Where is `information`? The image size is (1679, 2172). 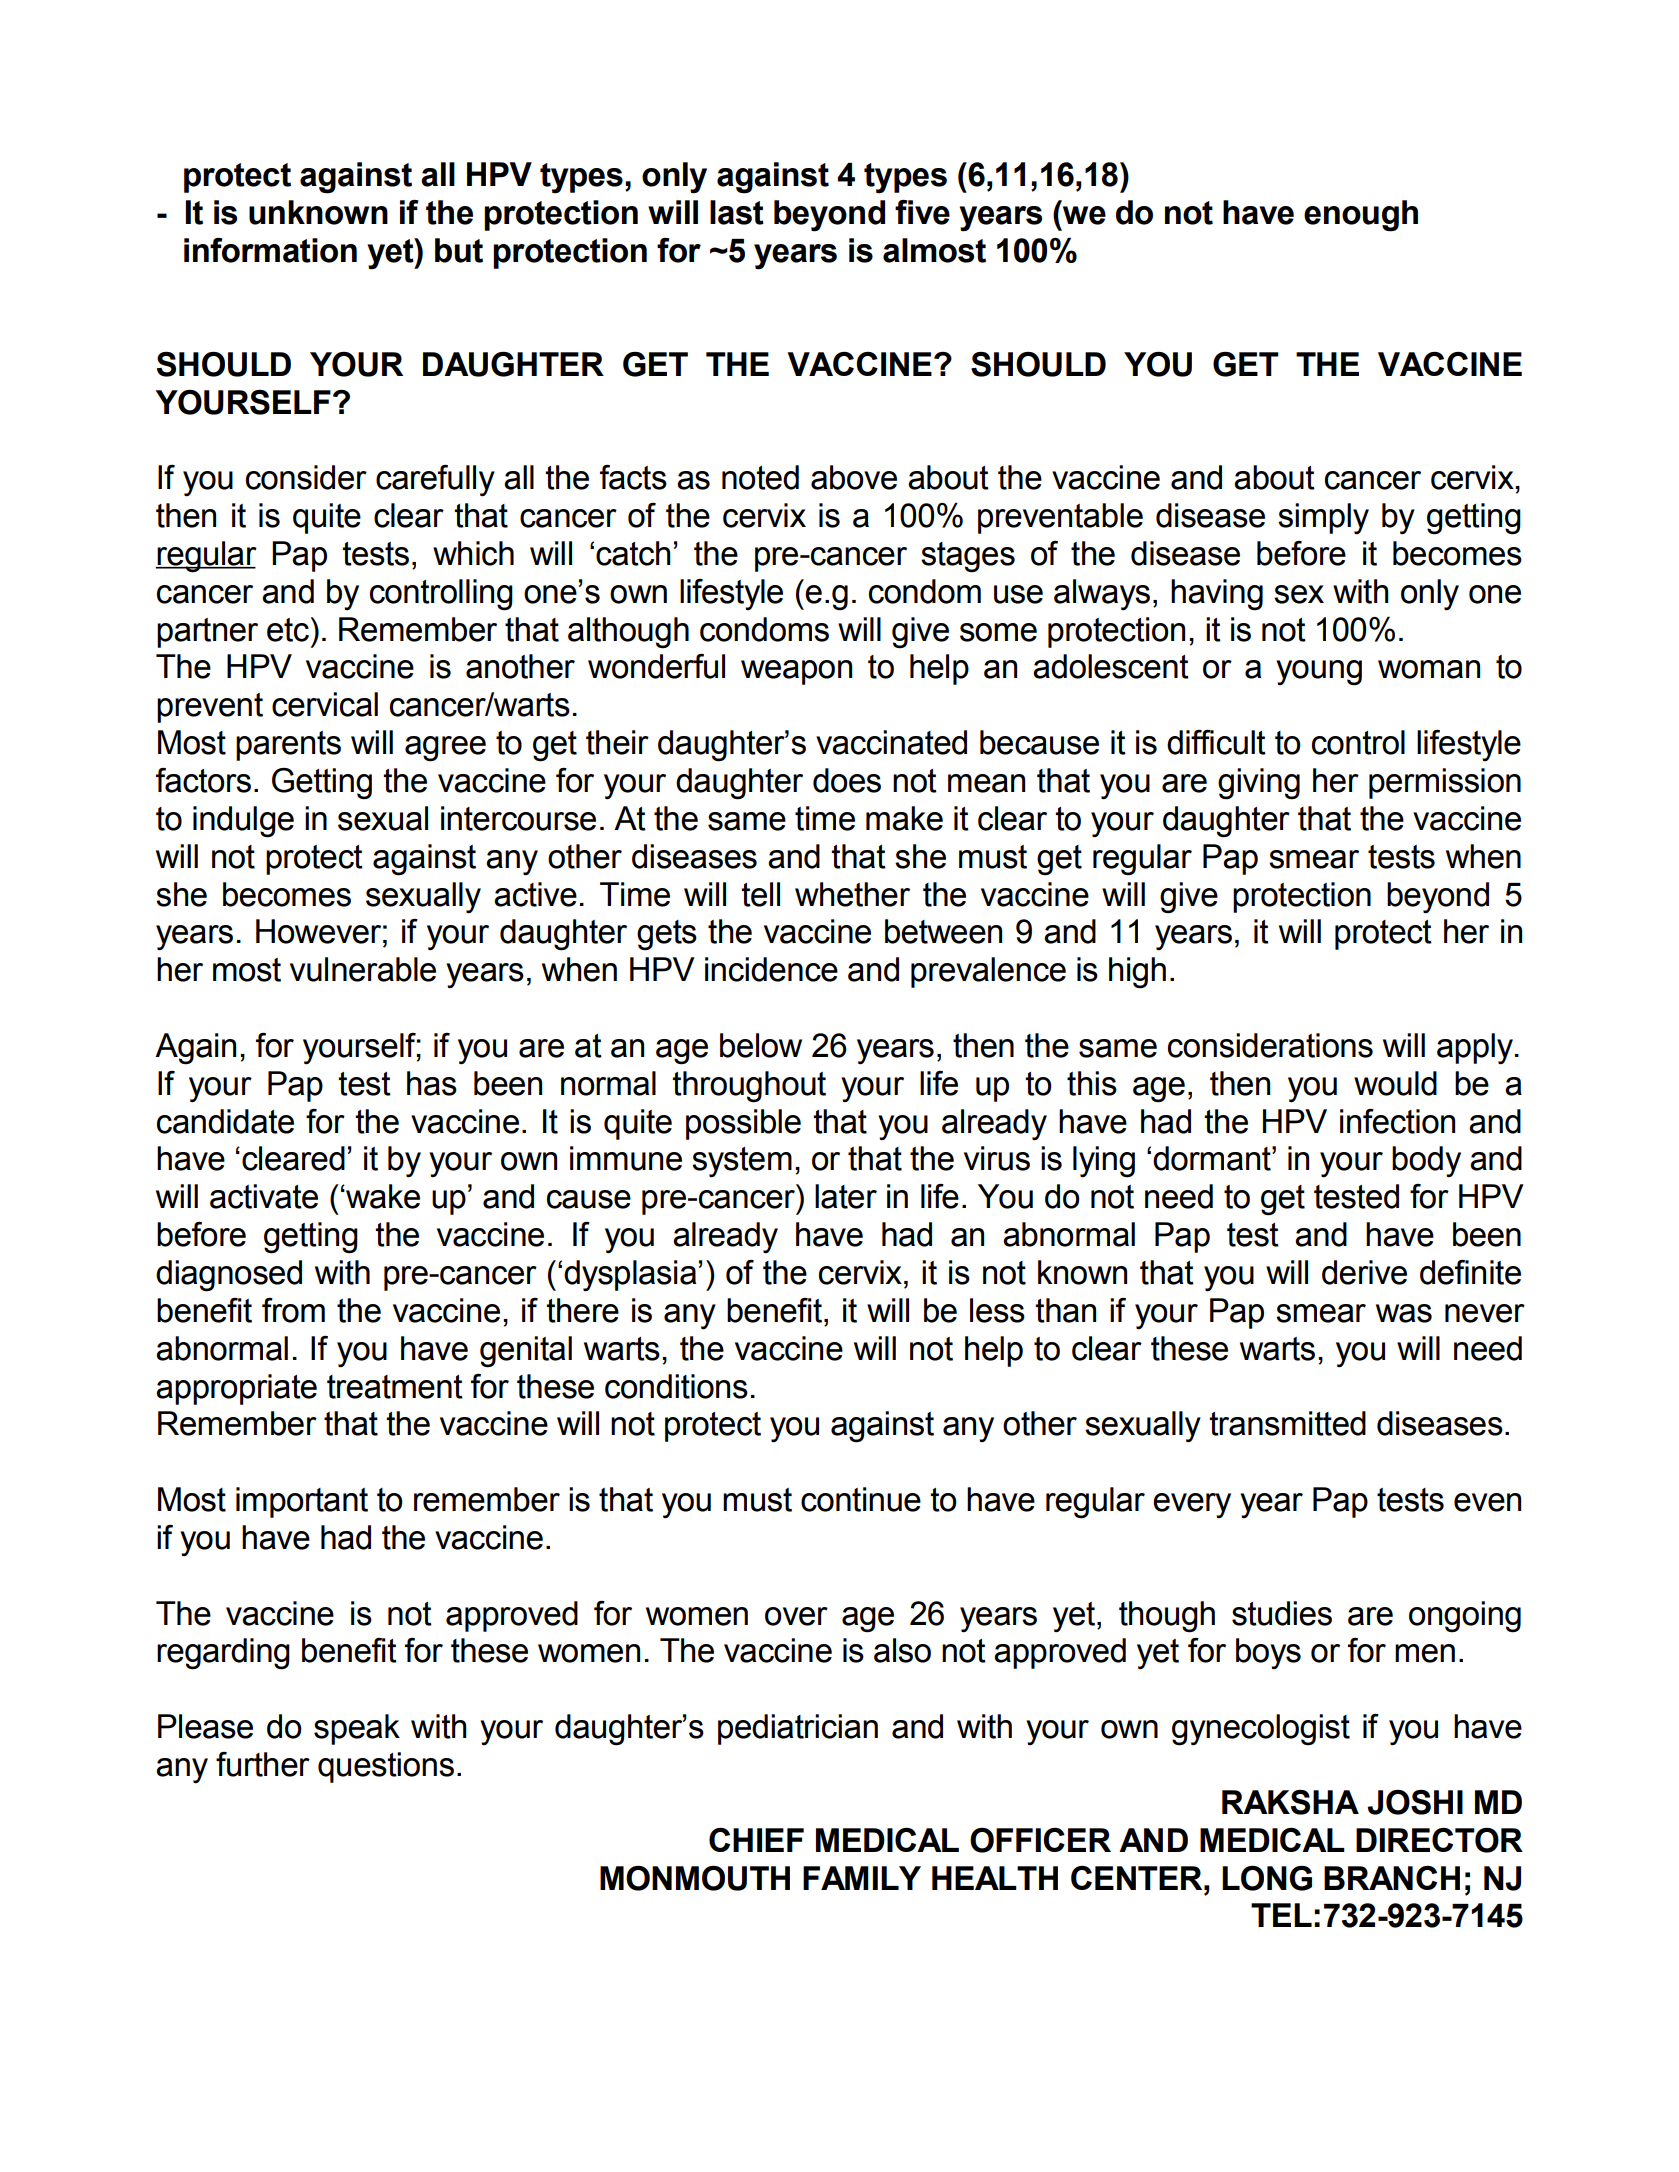 information is located at coordinates (270, 250).
